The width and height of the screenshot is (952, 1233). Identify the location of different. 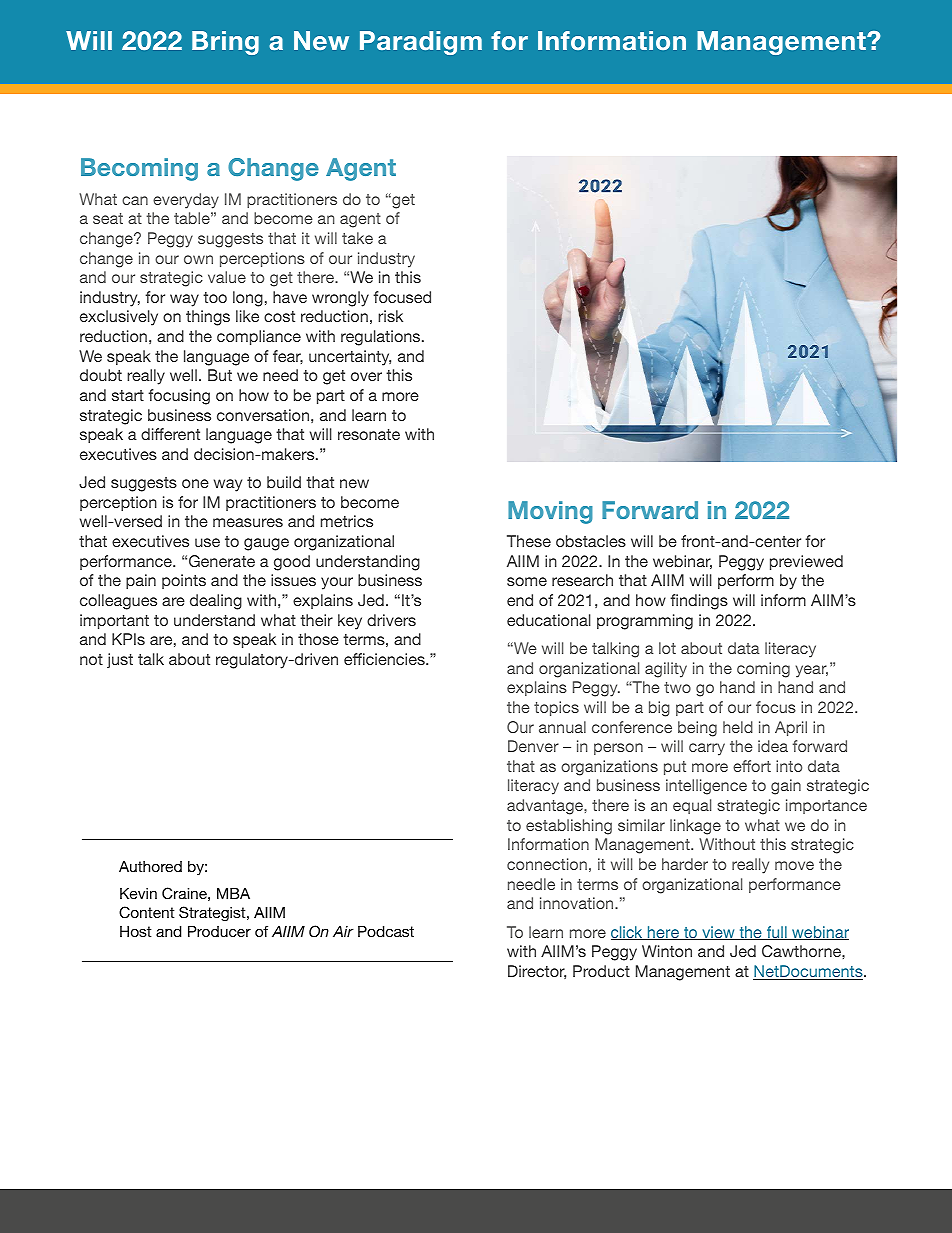
(170, 434).
